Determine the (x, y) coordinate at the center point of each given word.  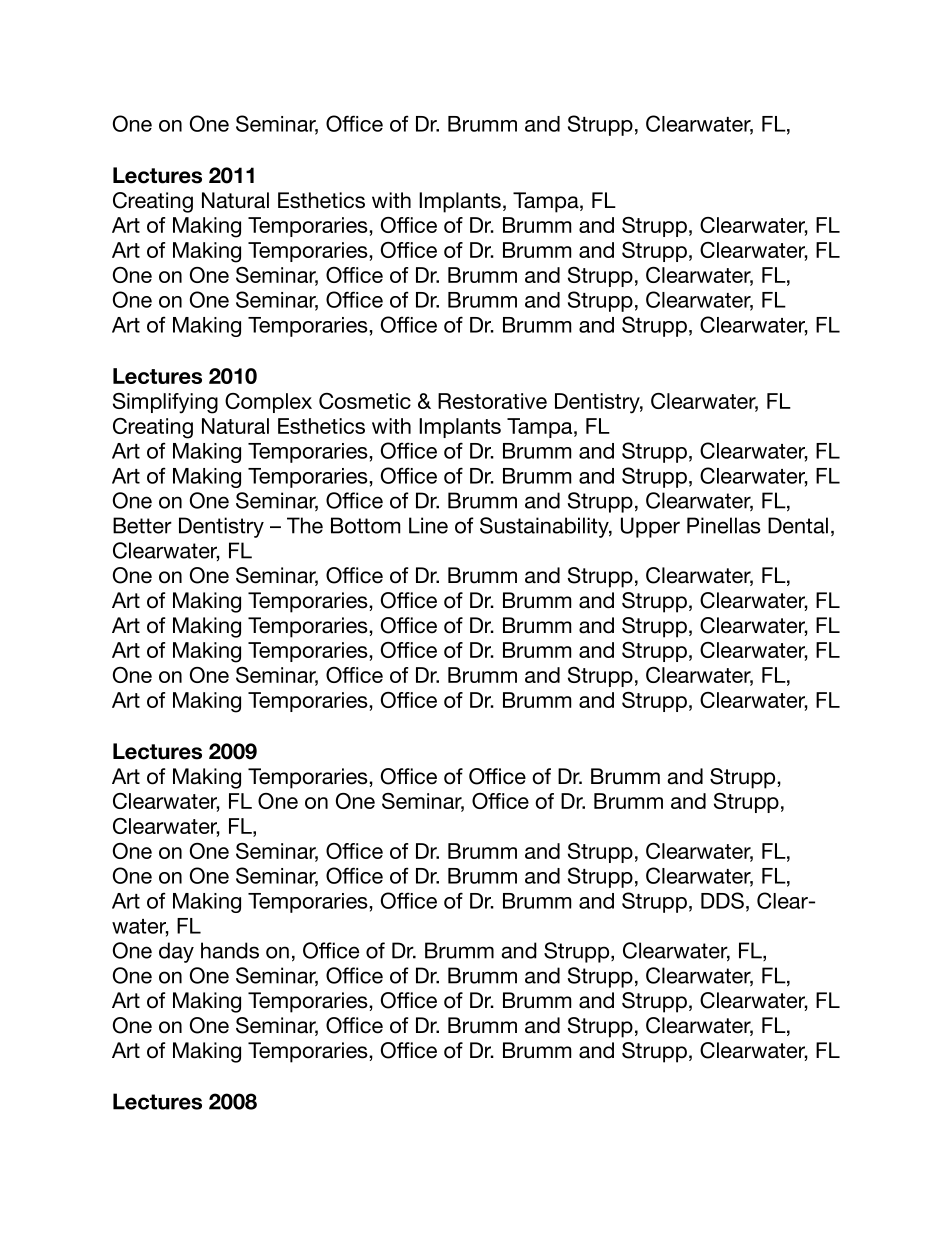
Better (142, 525)
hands (230, 950)
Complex (268, 403)
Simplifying (165, 403)
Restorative (492, 401)
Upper (650, 527)
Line (428, 525)
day (176, 952)
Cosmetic (365, 401)
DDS (722, 900)
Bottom (365, 525)
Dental (798, 525)
